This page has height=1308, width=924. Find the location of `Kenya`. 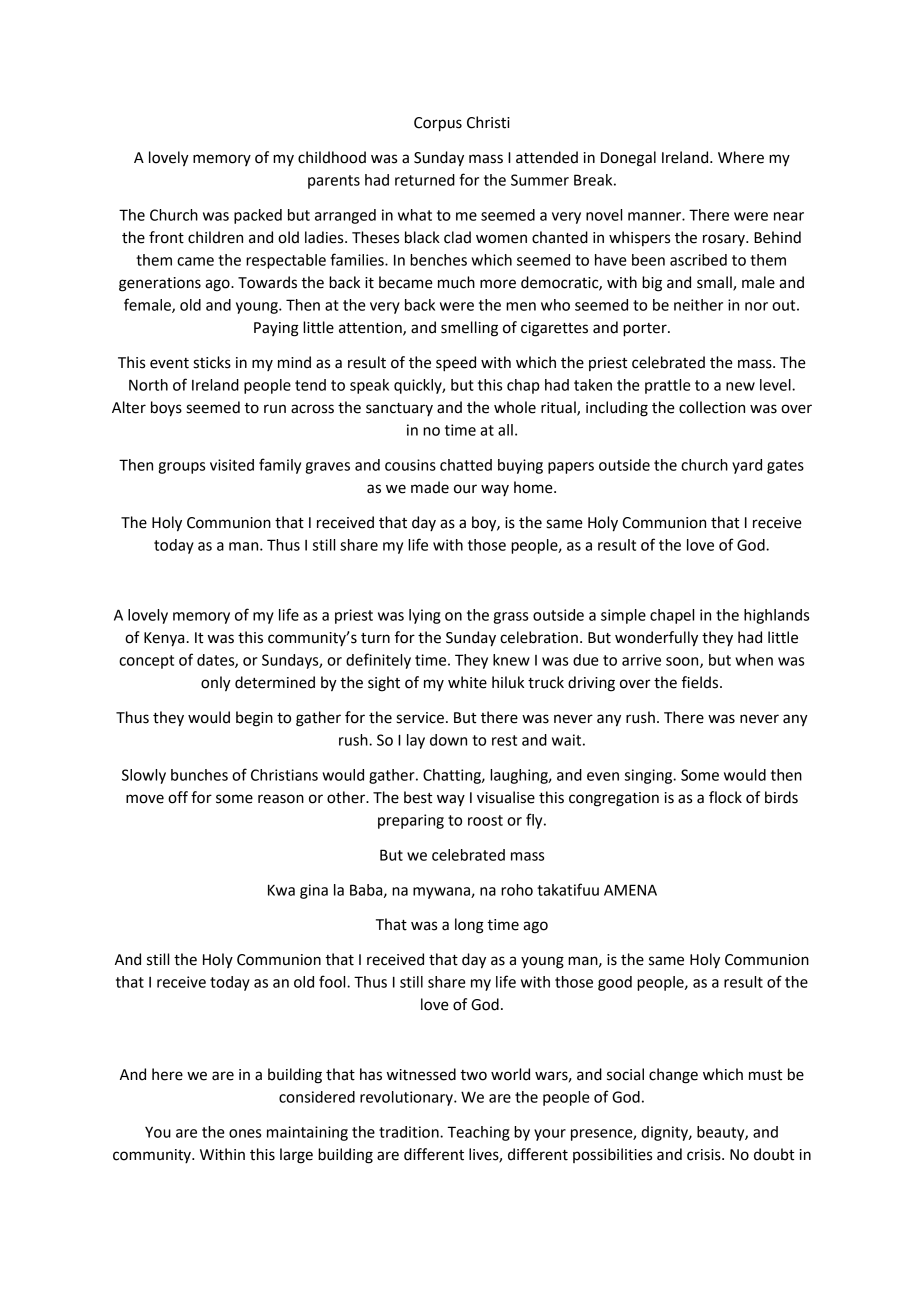

Kenya is located at coordinates (164, 639).
